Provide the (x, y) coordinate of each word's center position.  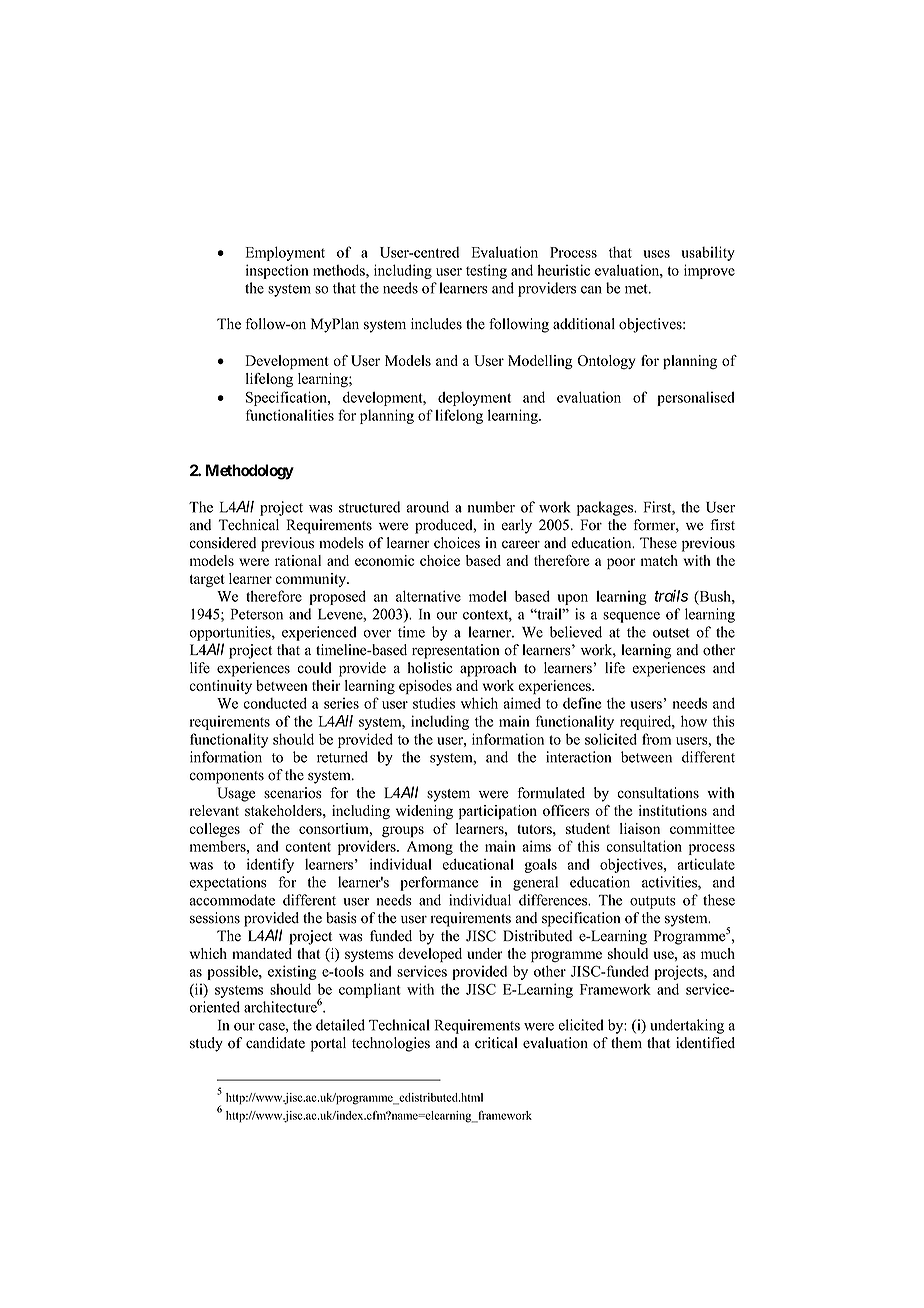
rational (298, 560)
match (659, 560)
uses (656, 254)
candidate (275, 1043)
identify (270, 865)
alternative (428, 596)
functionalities (290, 415)
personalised (696, 399)
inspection (277, 271)
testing (486, 271)
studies (434, 703)
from (656, 739)
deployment (474, 399)
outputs (653, 902)
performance (439, 883)
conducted (275, 703)
